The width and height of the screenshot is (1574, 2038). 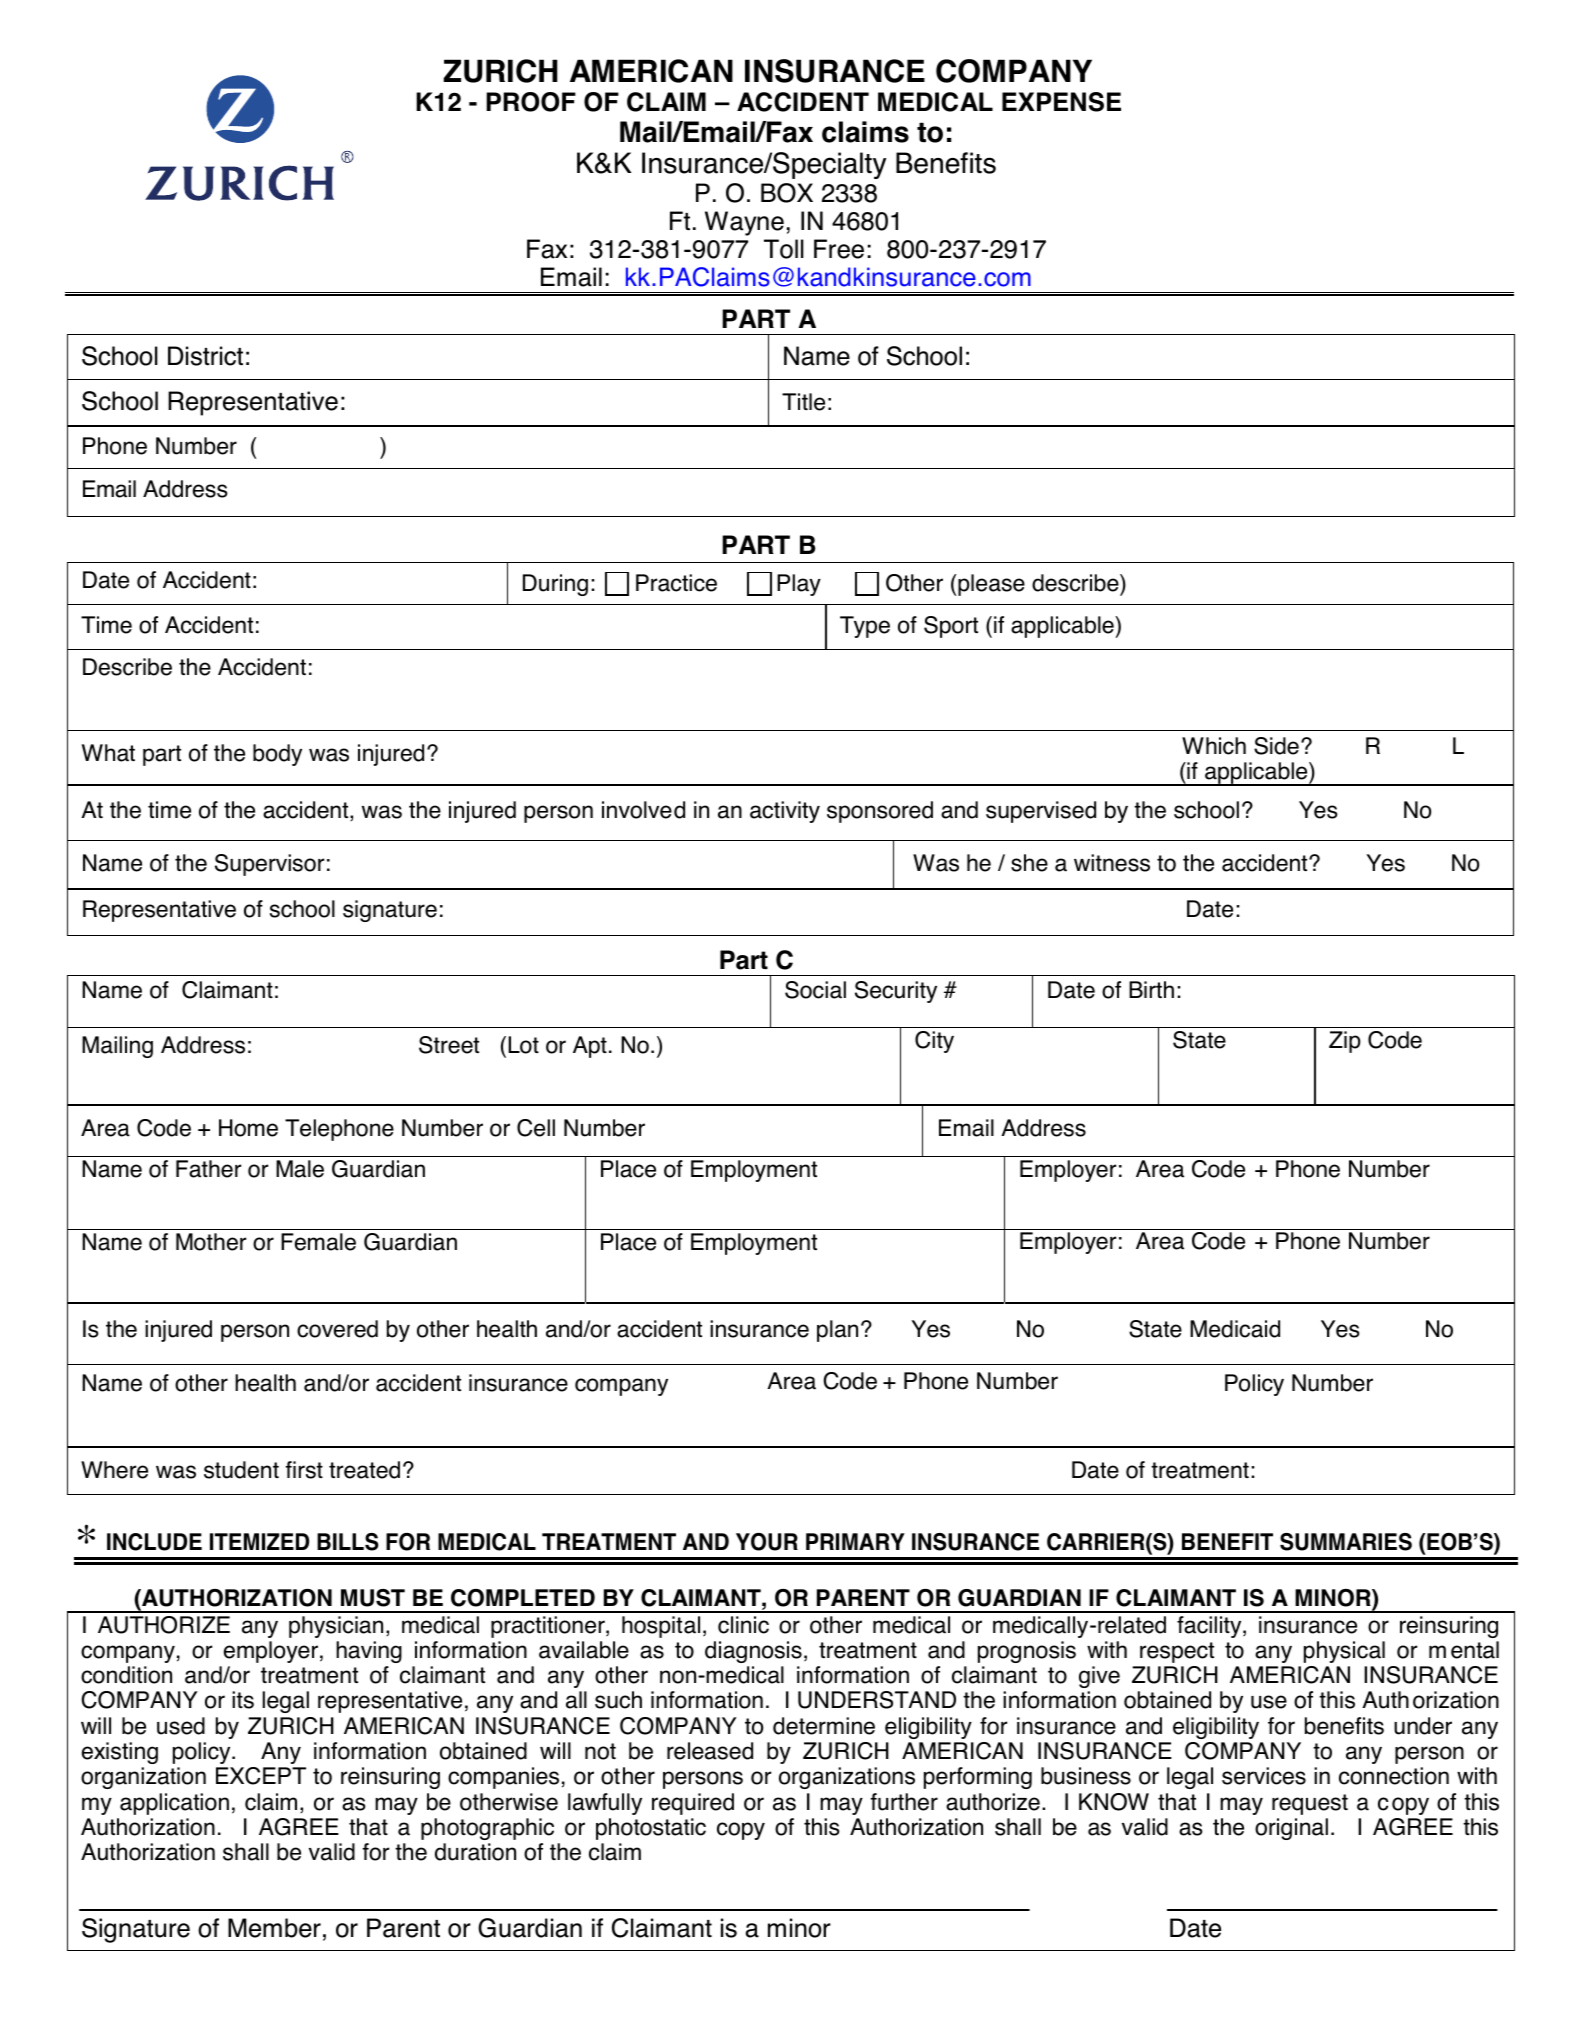 I want to click on District, so click(x=205, y=356).
